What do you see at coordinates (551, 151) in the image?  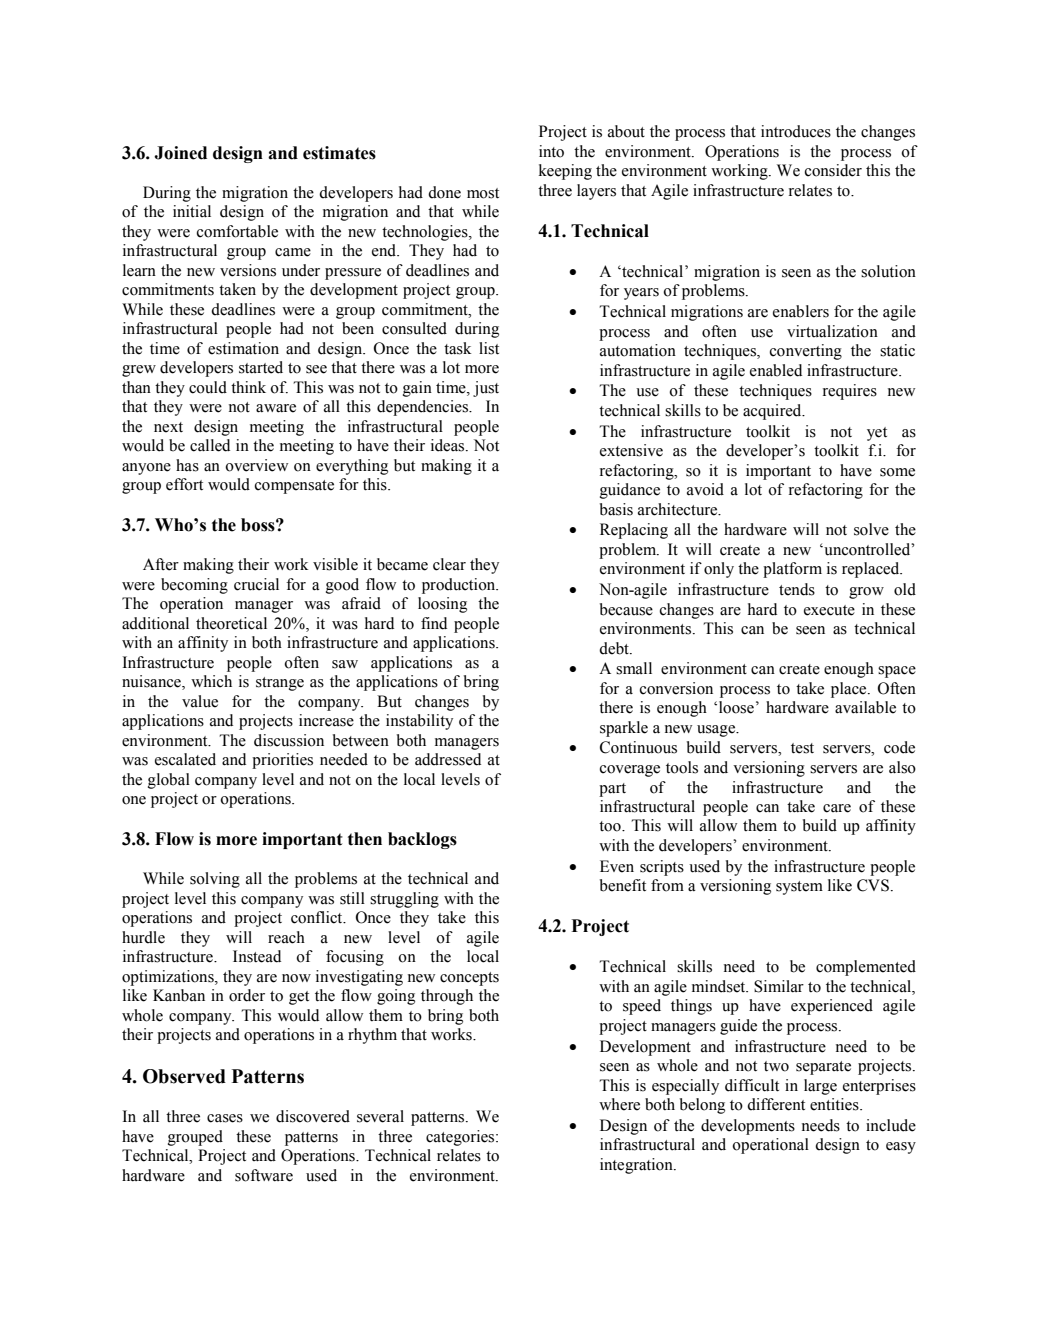 I see `into` at bounding box center [551, 151].
